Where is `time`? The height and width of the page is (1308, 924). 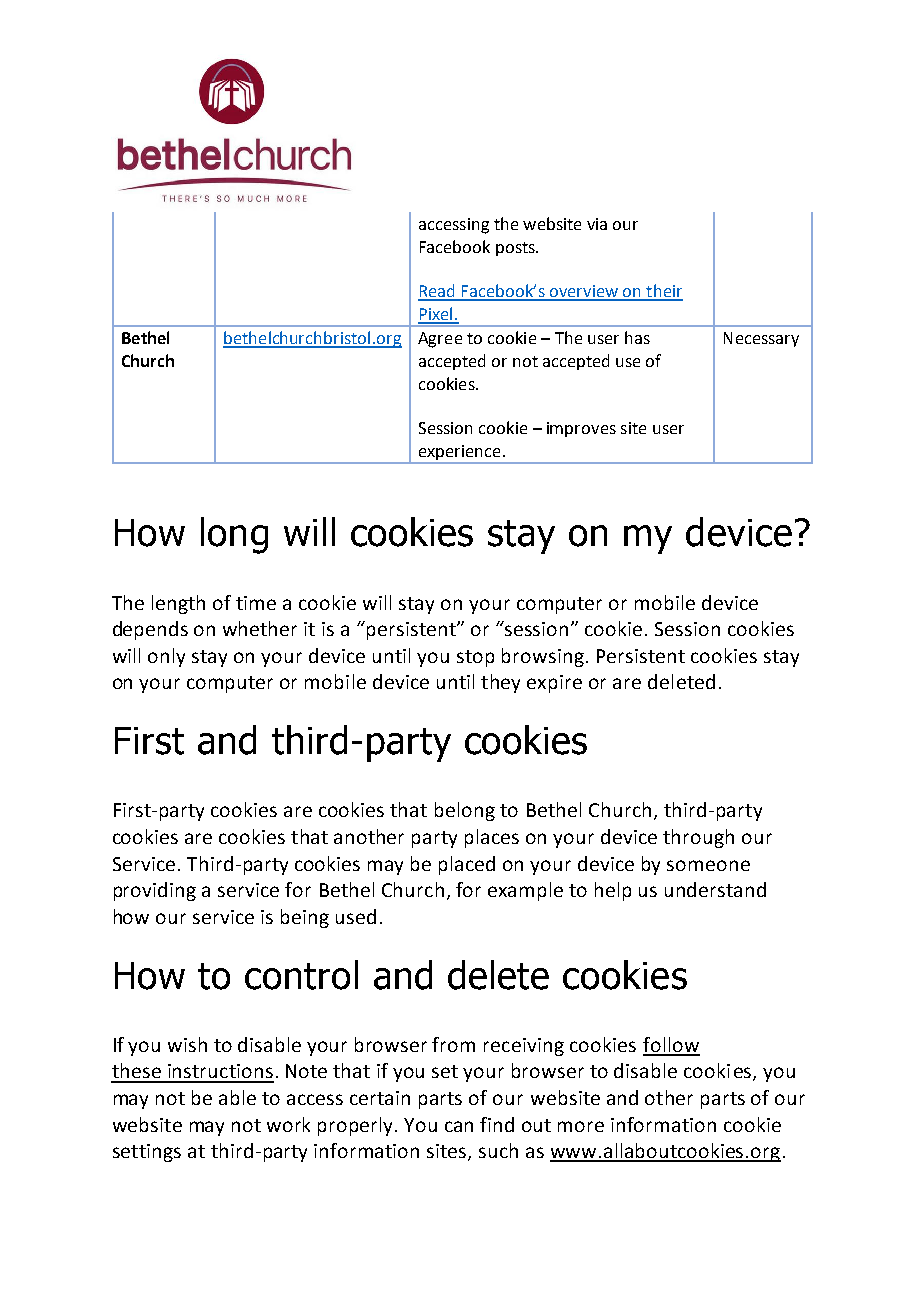 time is located at coordinates (256, 603).
